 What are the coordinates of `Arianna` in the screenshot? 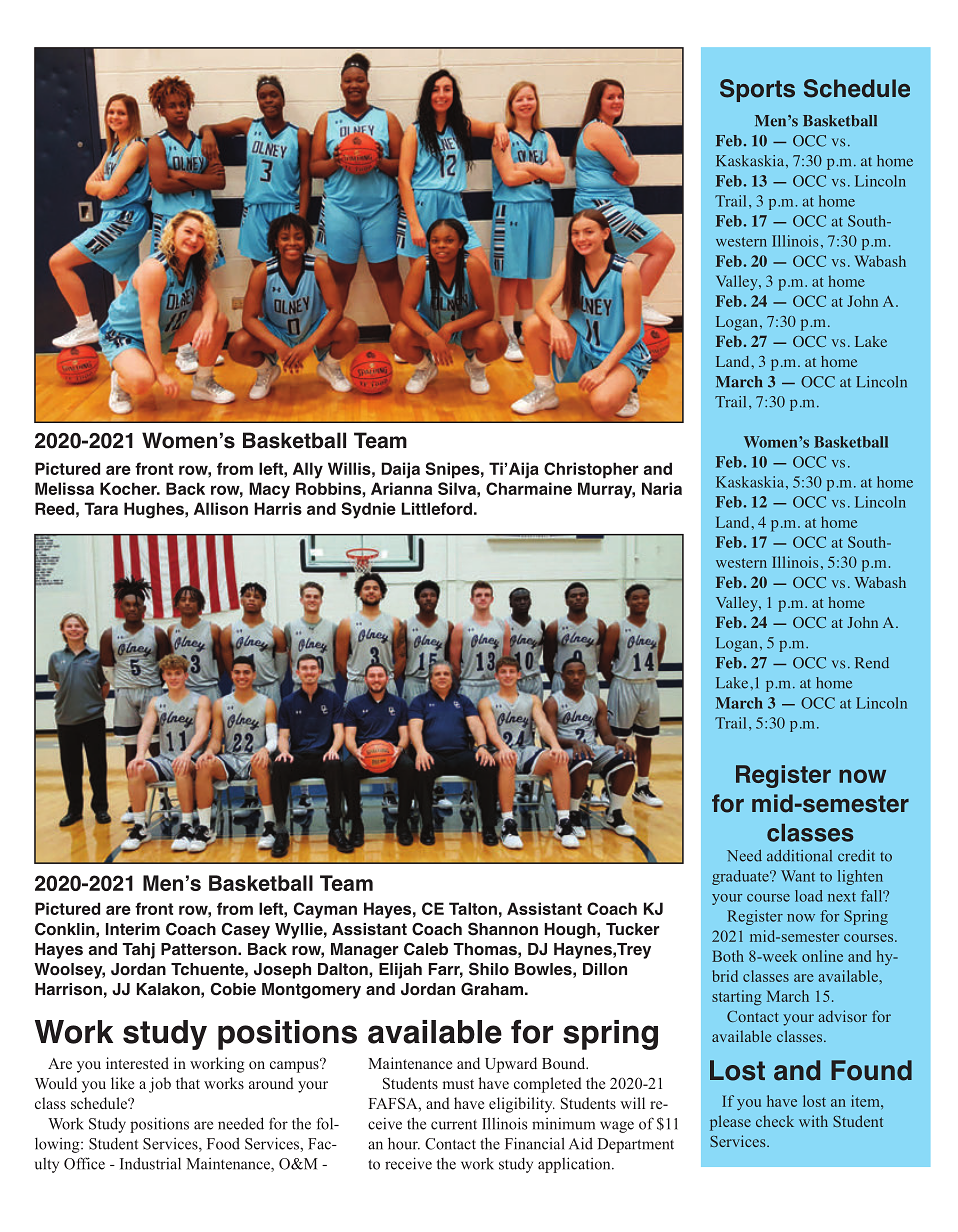 It's located at (401, 488).
